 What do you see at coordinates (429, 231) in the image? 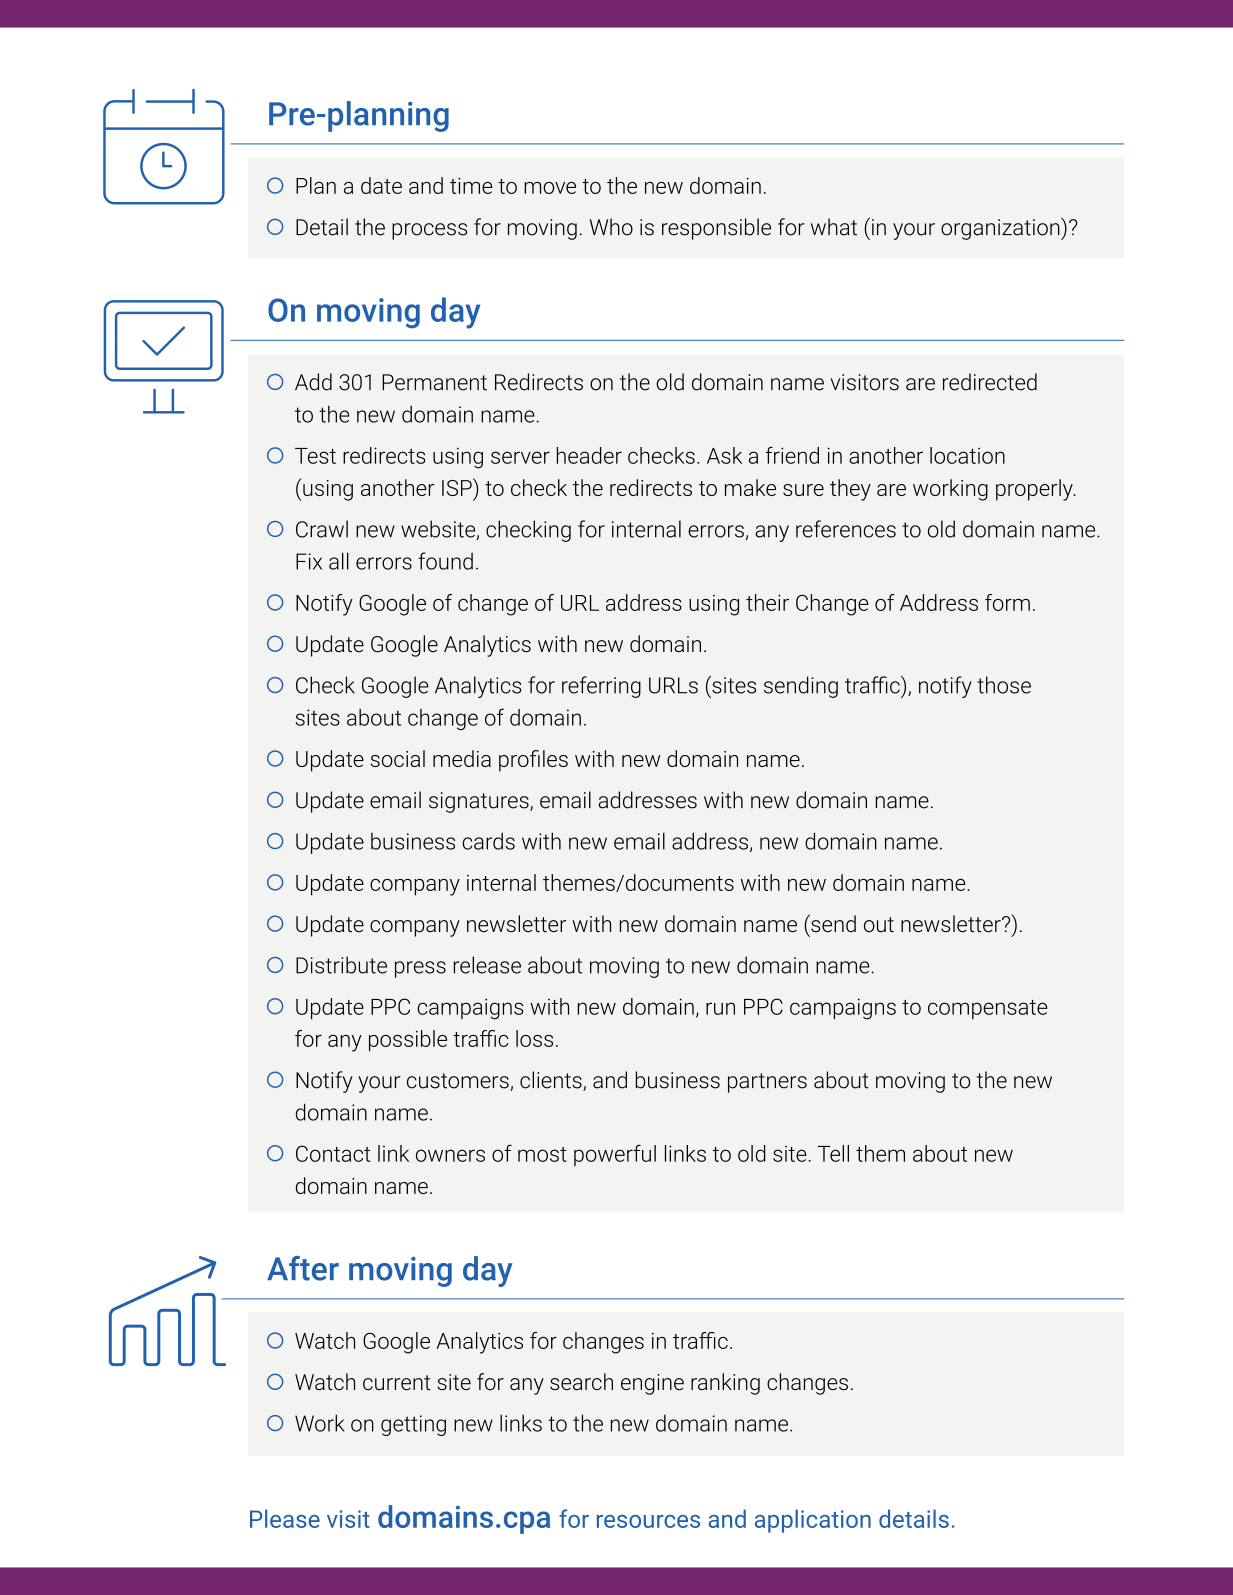
I see `process` at bounding box center [429, 231].
